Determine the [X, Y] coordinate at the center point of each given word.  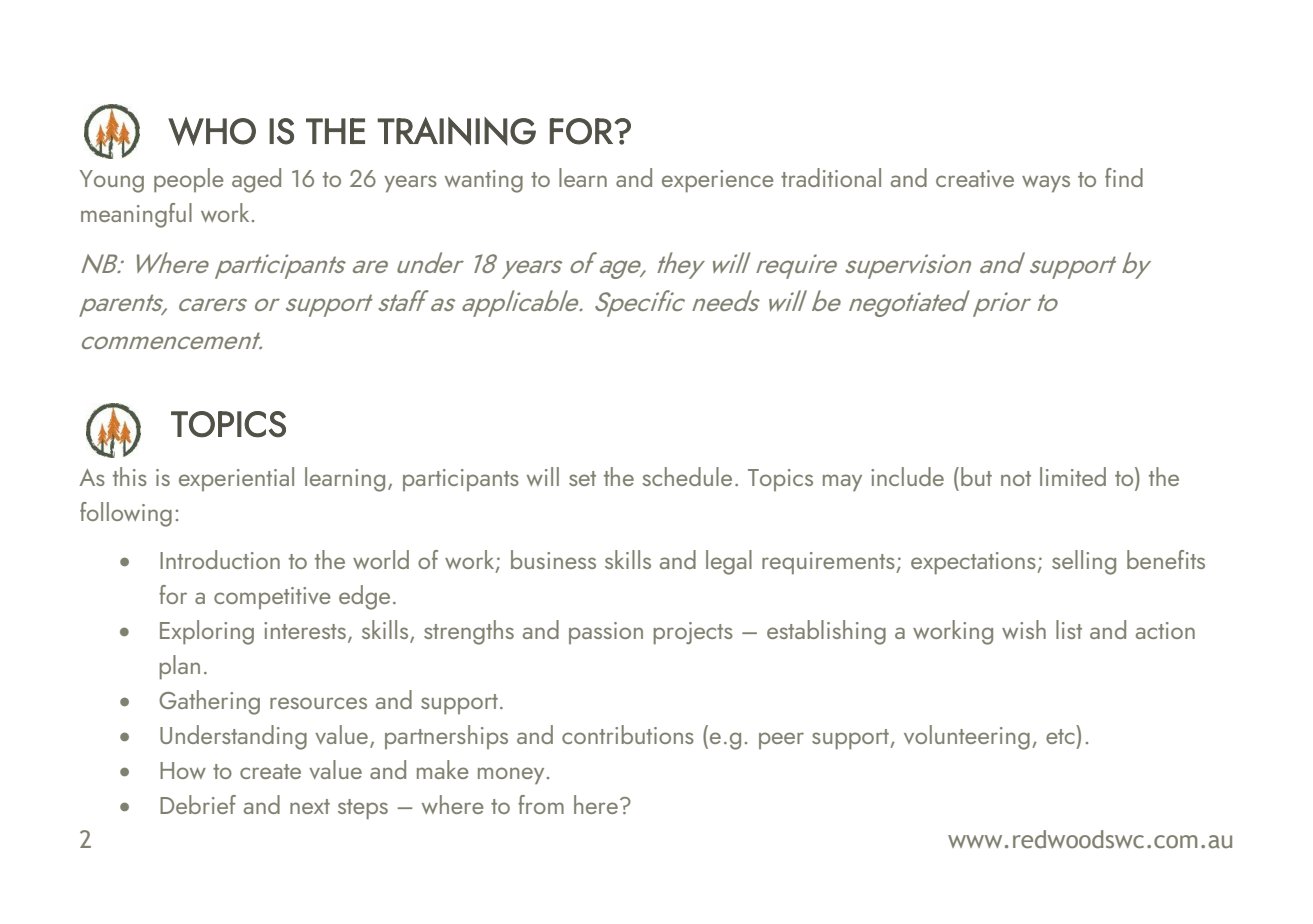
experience [717, 181]
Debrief [198, 804]
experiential [236, 479]
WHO [212, 131]
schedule [687, 476]
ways [1046, 184]
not [1016, 478]
